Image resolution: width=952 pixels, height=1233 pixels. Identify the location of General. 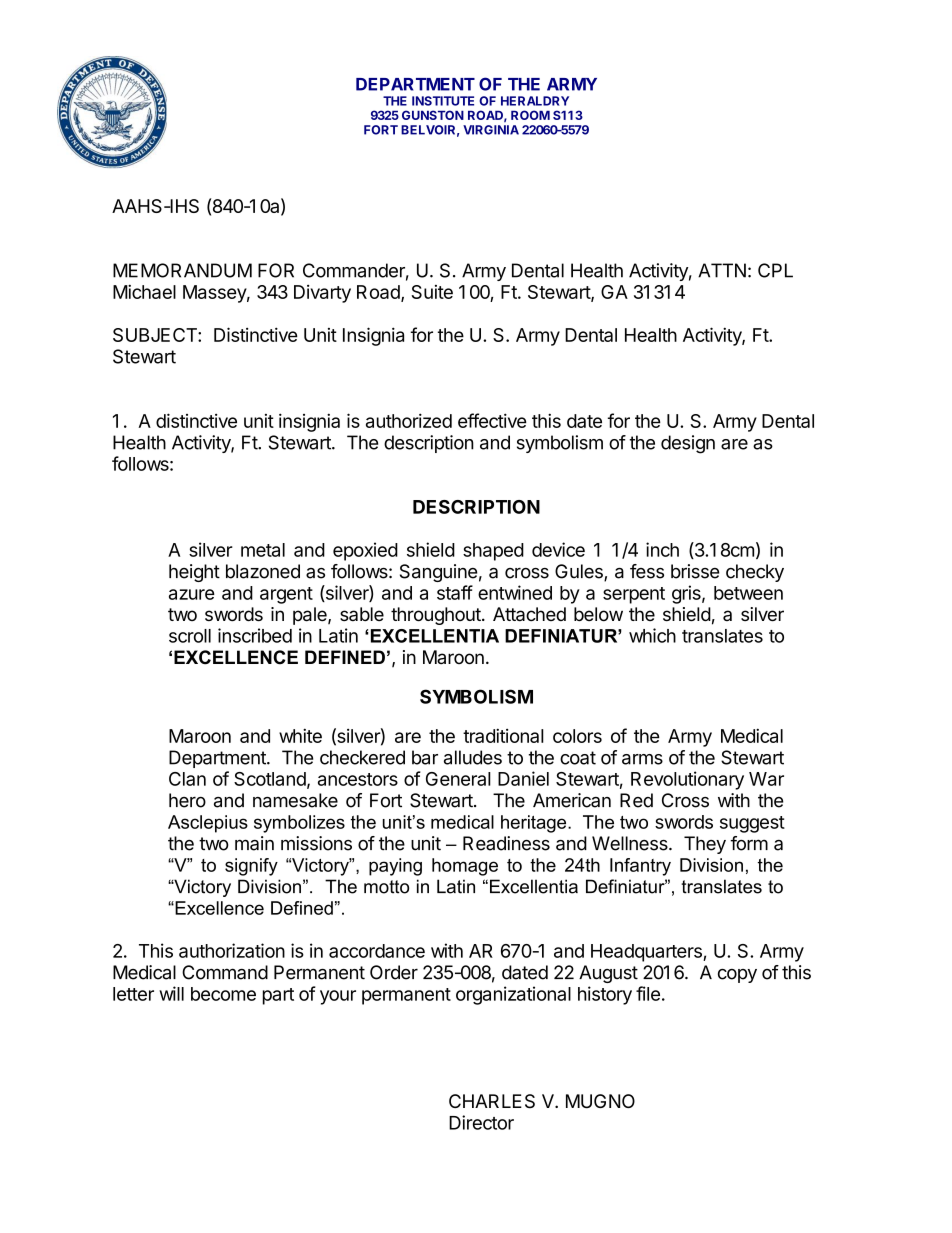
(458, 779).
